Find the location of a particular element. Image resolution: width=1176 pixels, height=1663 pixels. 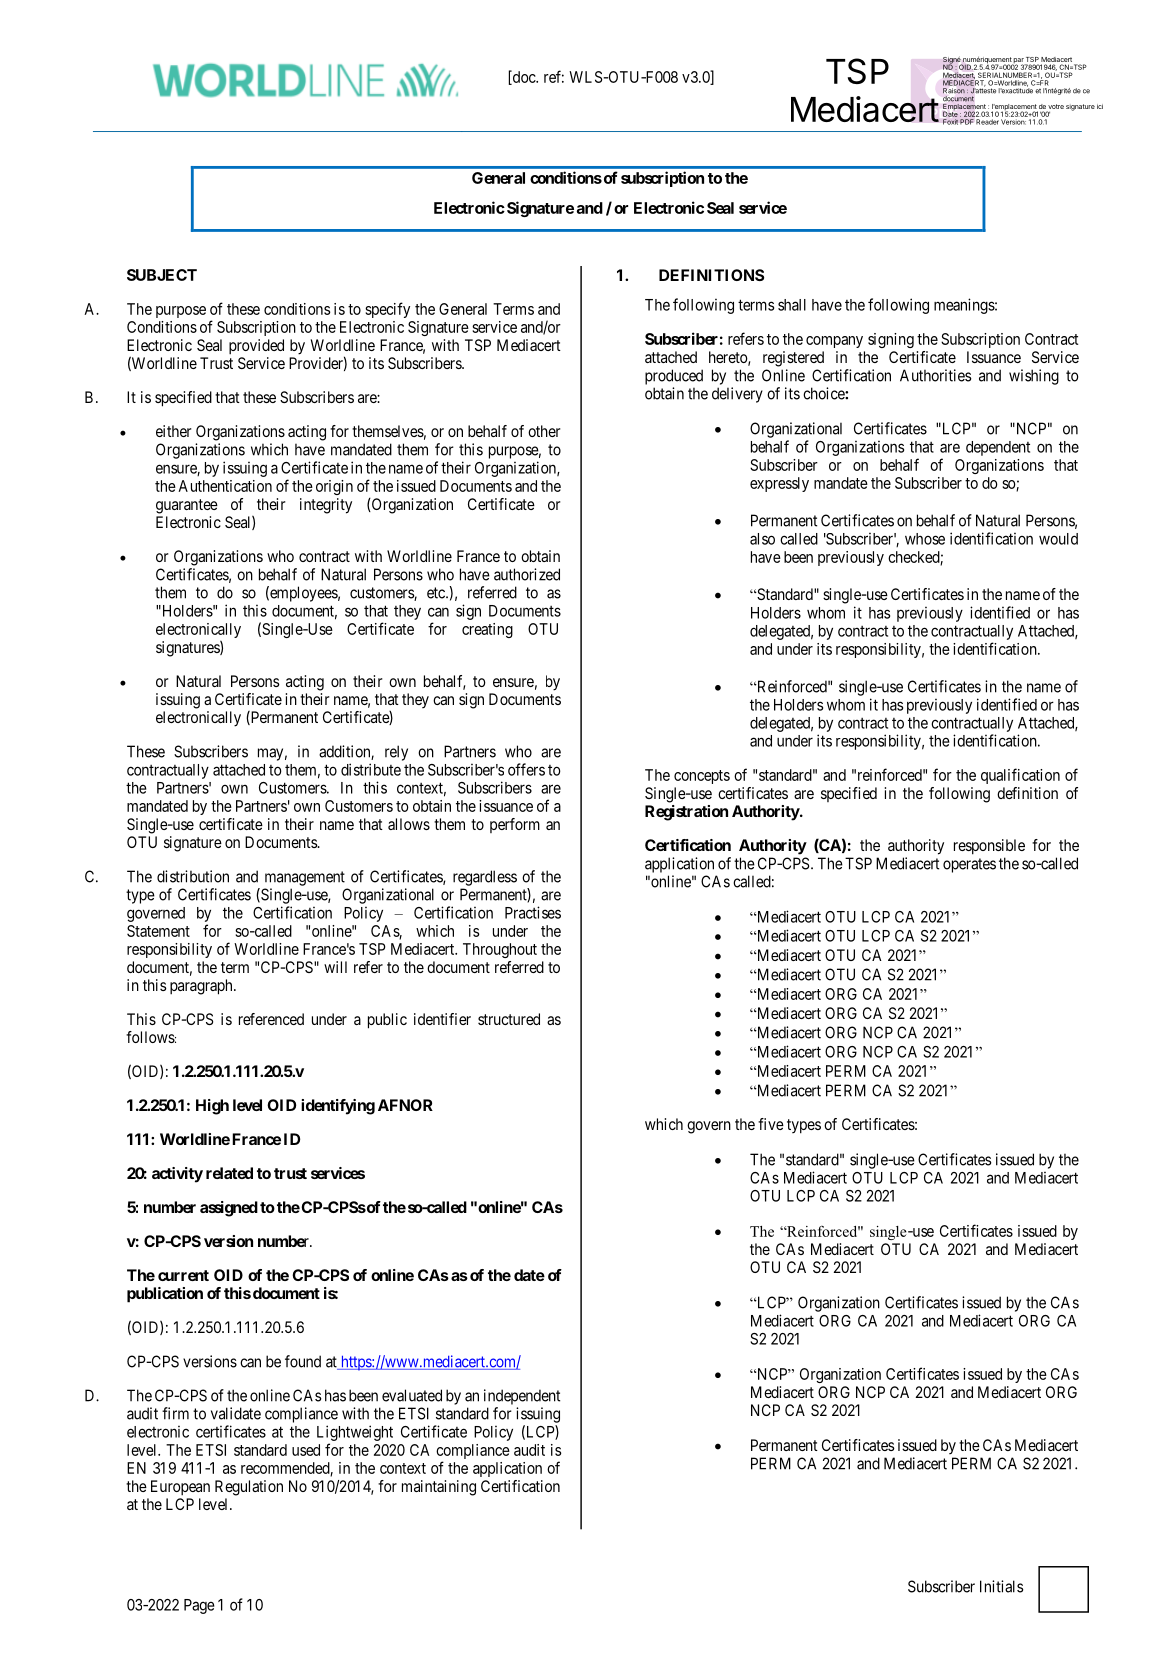

Page is located at coordinates (199, 1606).
